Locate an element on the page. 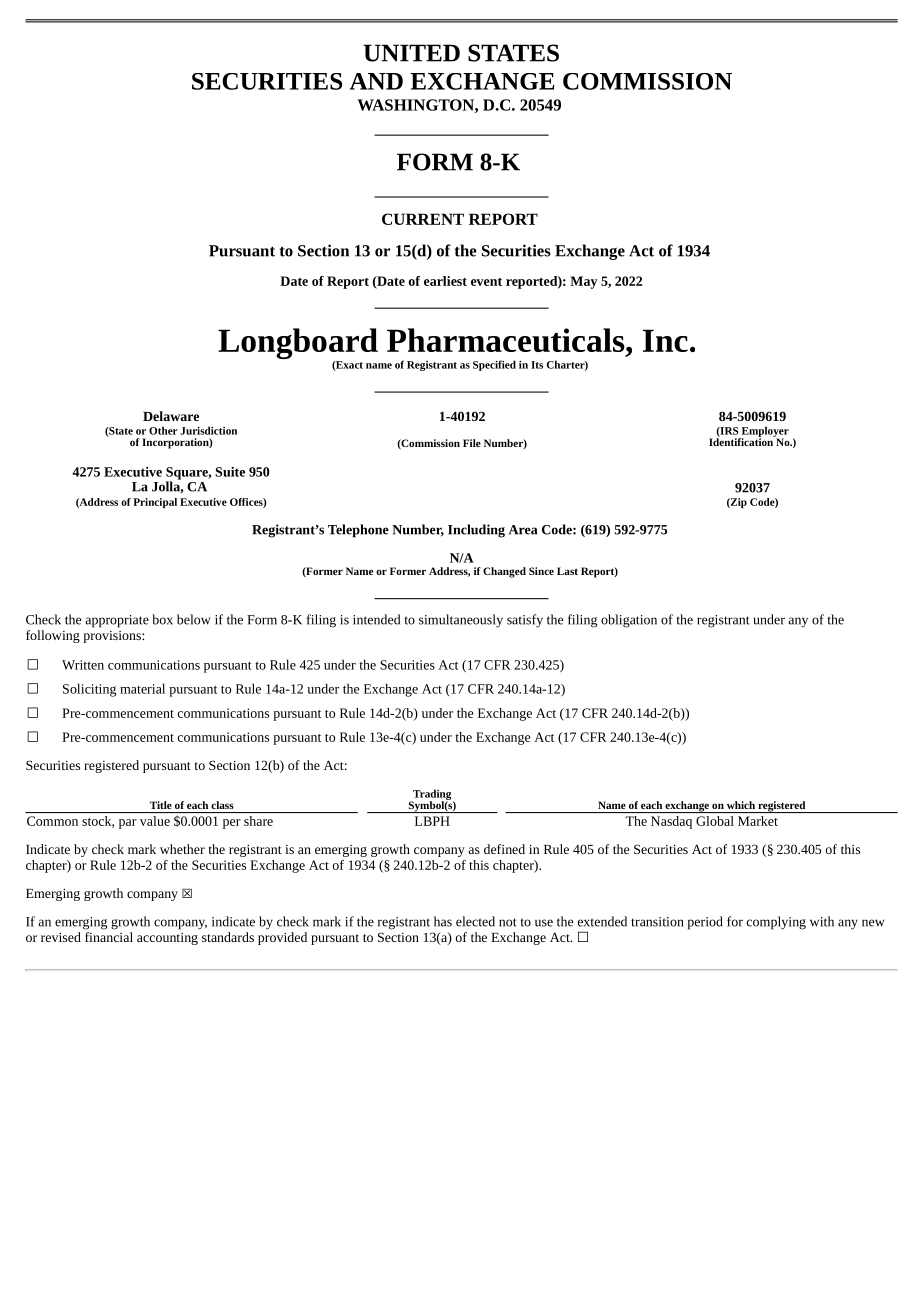  which is located at coordinates (741, 805).
